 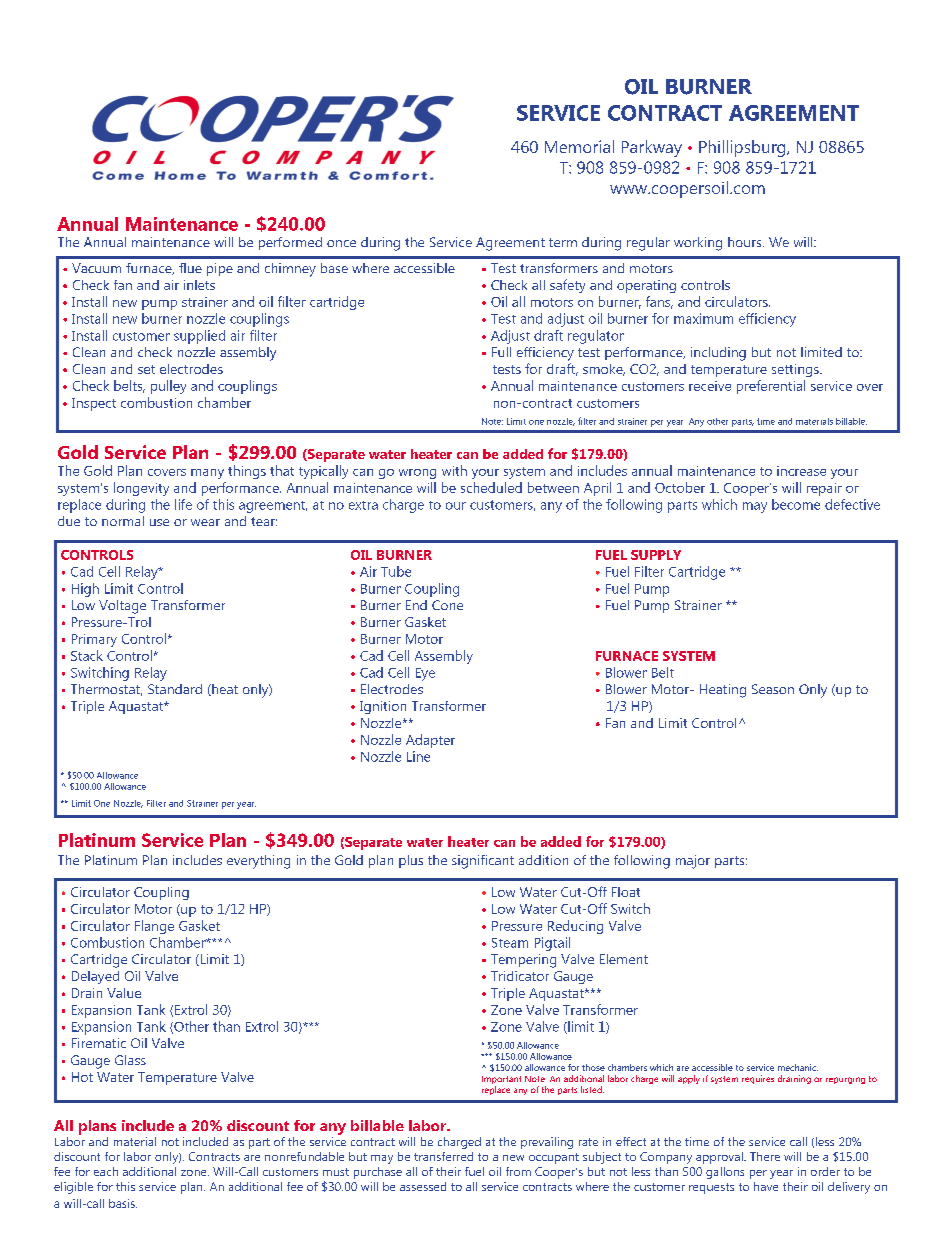 I want to click on pulley, so click(x=168, y=387).
